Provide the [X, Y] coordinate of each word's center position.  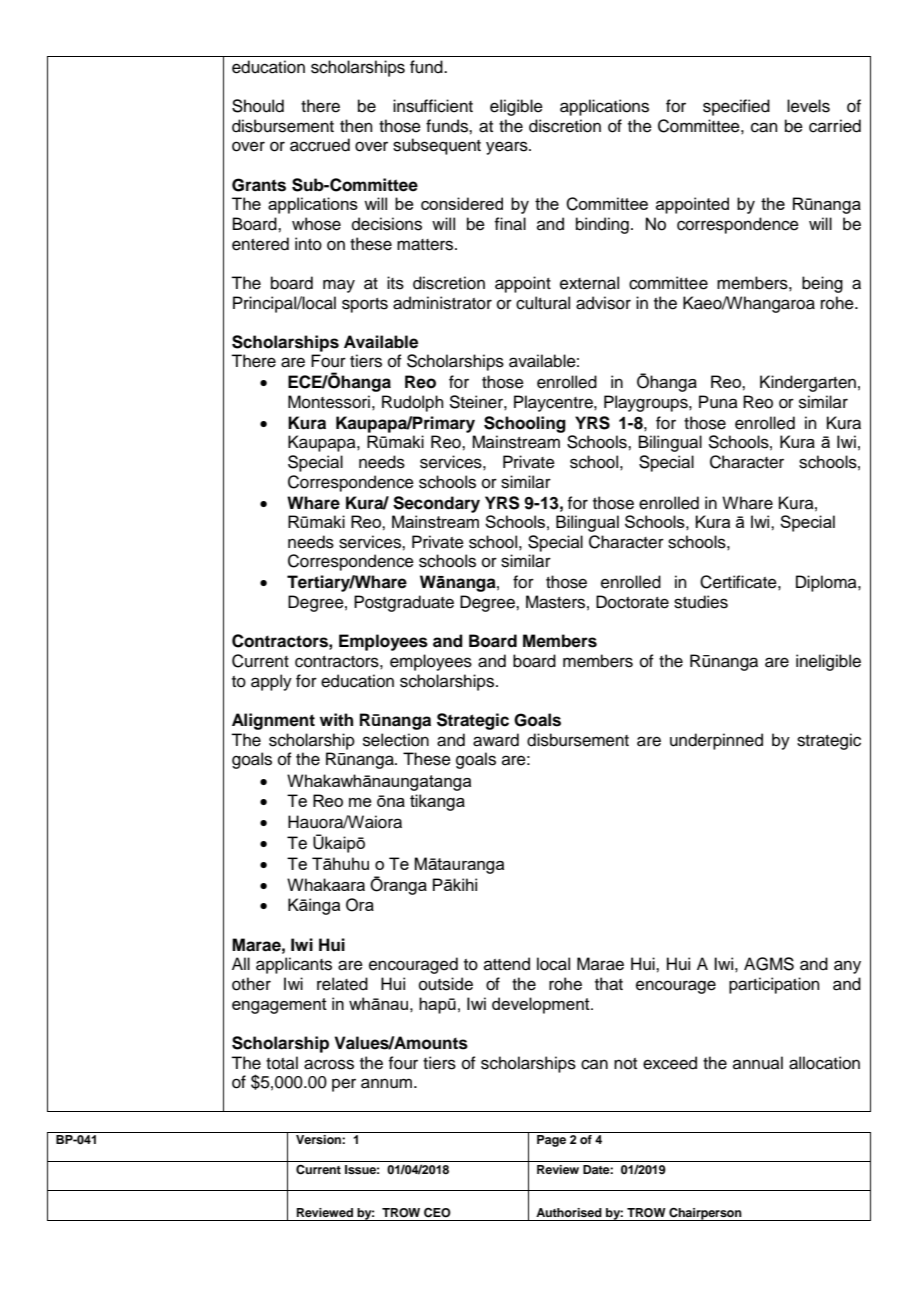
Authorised [569, 1212]
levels [808, 106]
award [496, 740]
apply [271, 682]
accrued [320, 145]
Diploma [827, 583]
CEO [437, 1213]
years [508, 148]
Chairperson [705, 1214]
